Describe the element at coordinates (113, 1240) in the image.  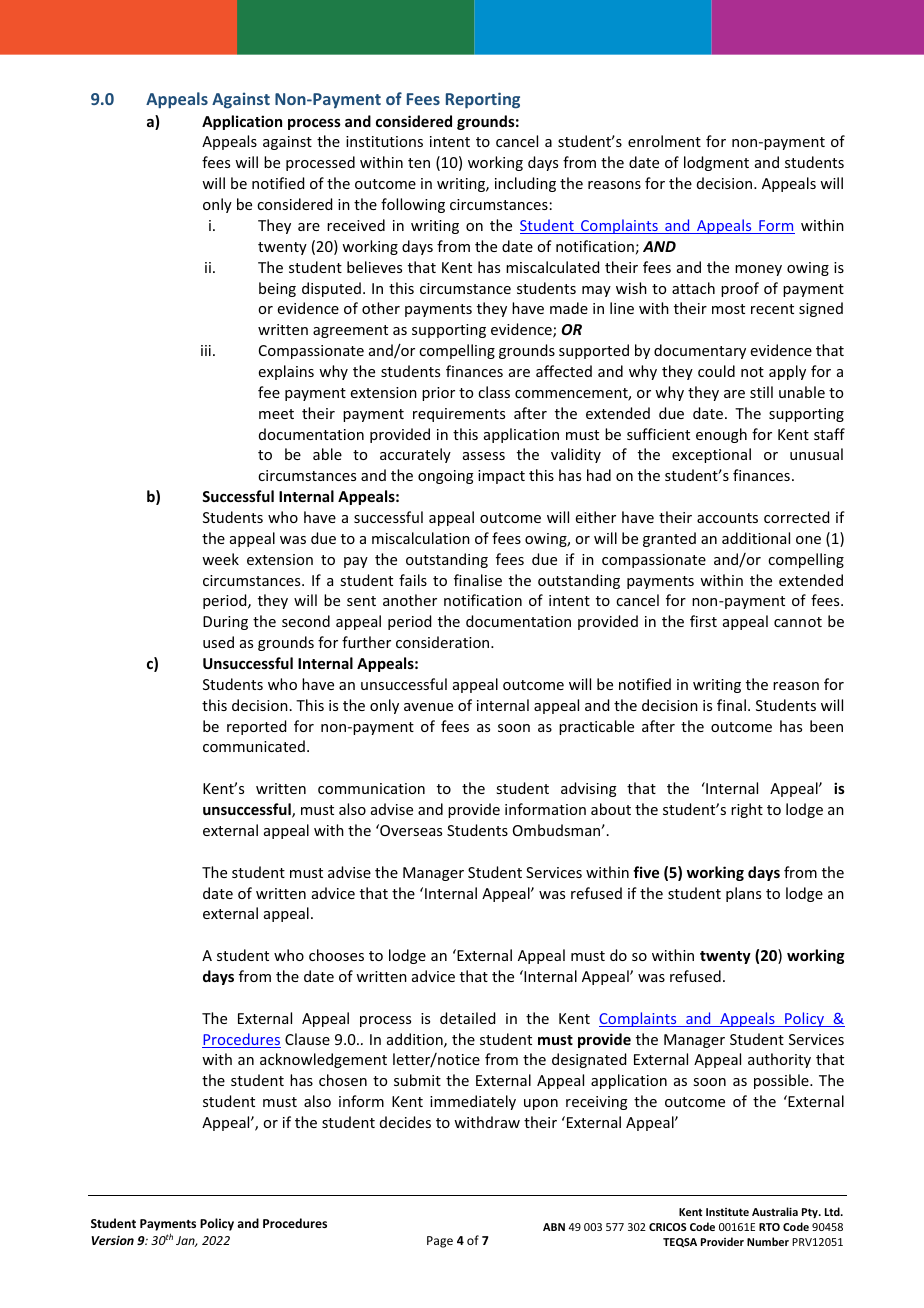
I see `Version` at that location.
